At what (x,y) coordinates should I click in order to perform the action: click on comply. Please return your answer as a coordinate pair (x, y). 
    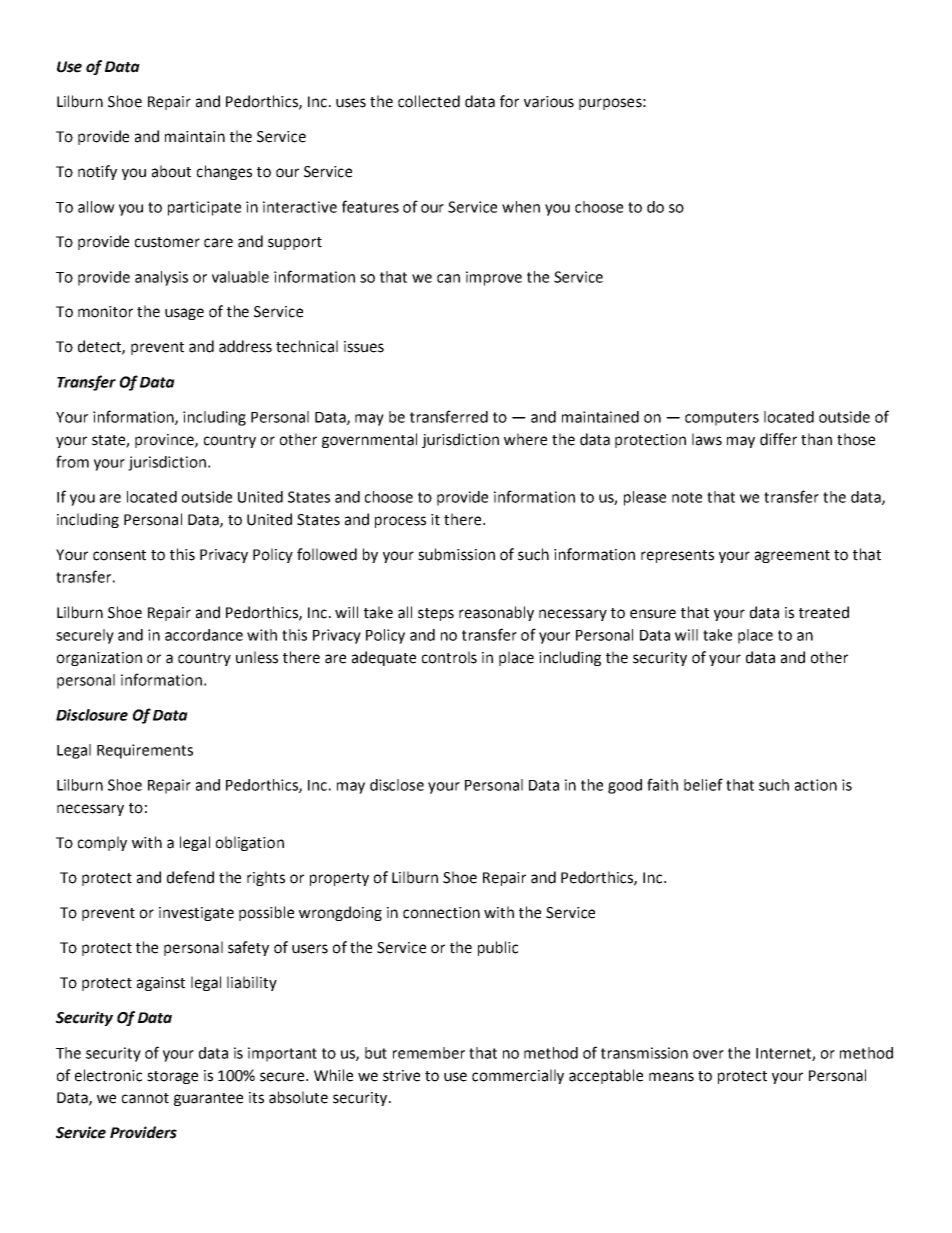
    Looking at the image, I should click on (102, 843).
